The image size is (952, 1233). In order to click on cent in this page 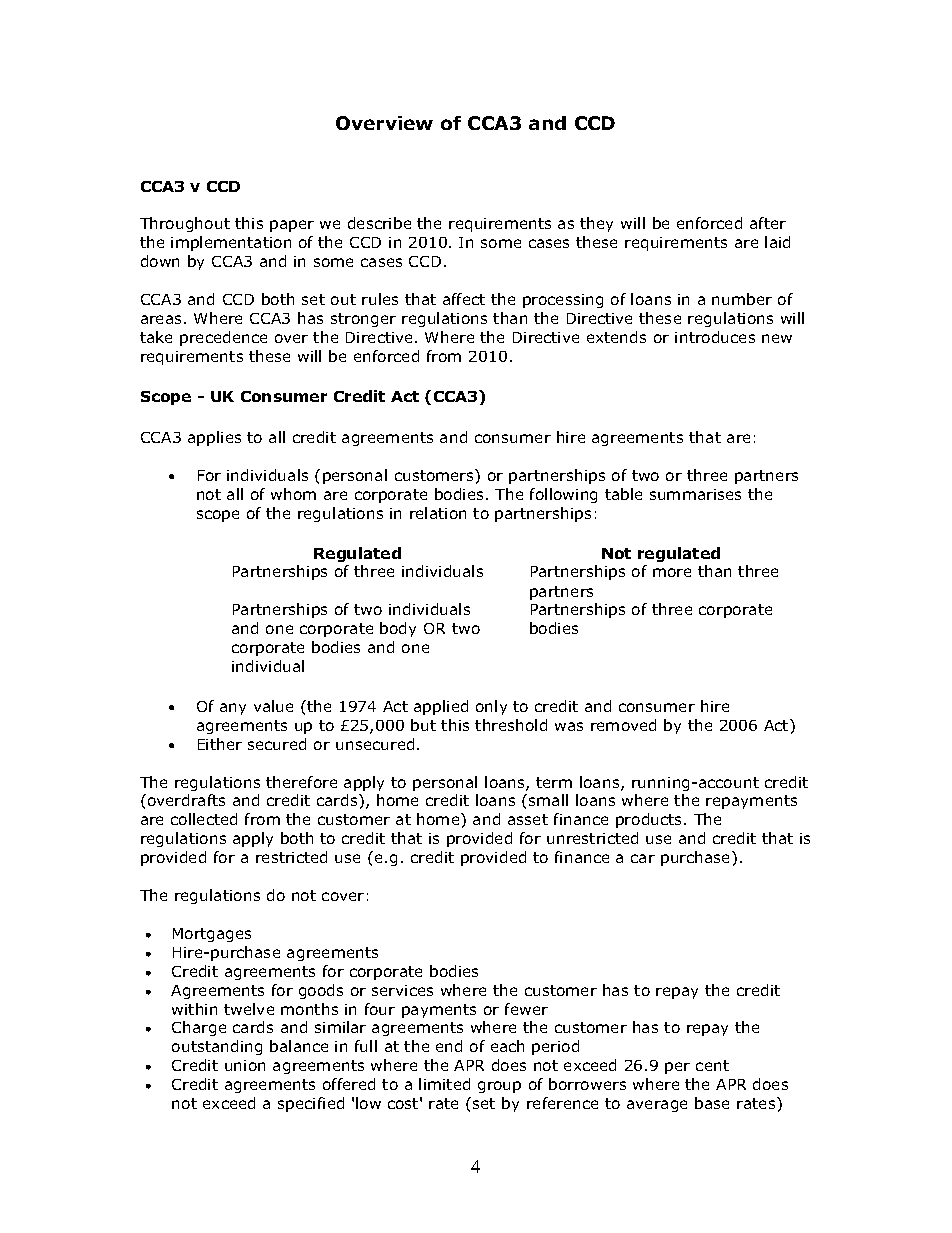, I will do `click(712, 1065)`.
